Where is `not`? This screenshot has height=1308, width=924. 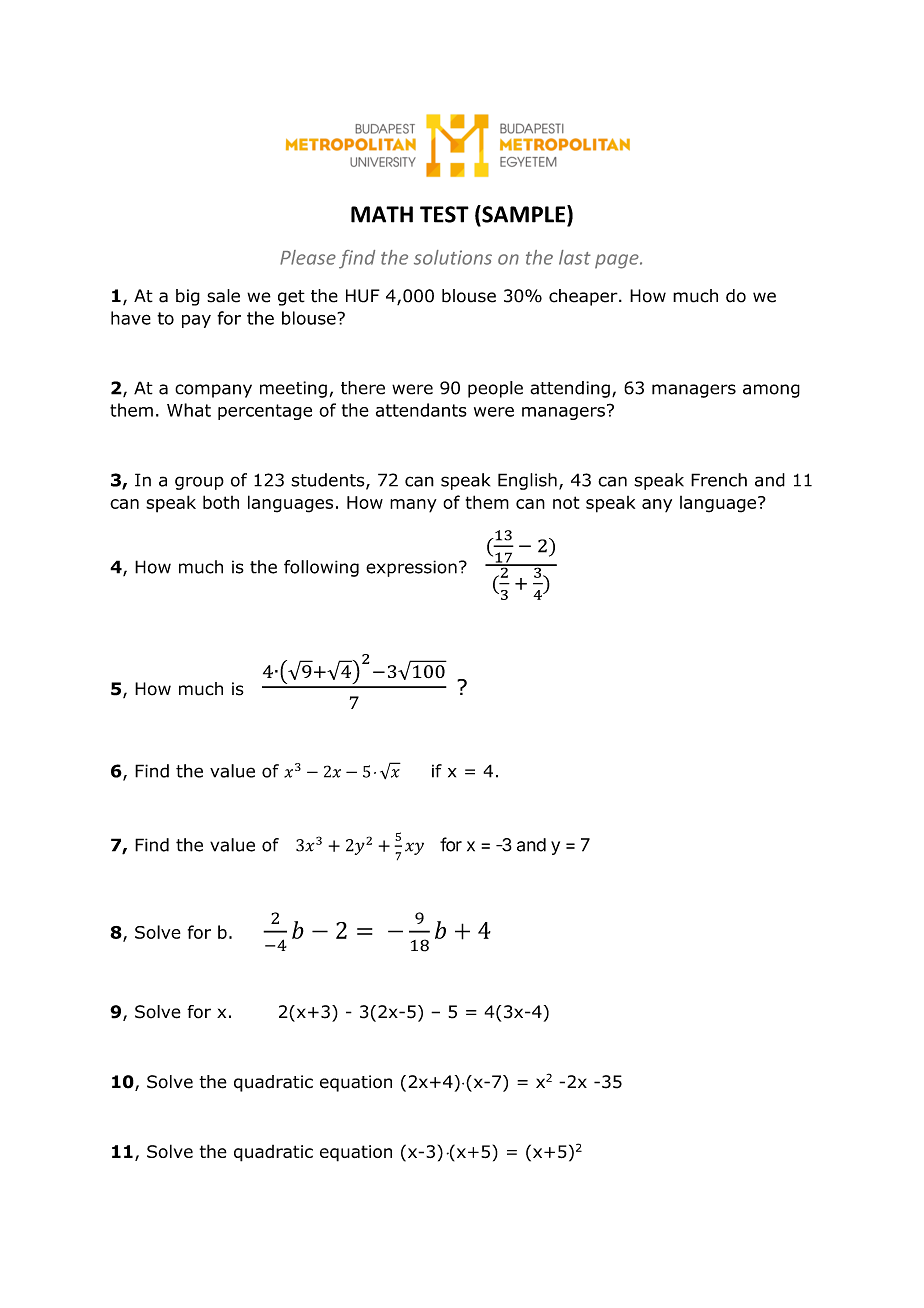 not is located at coordinates (566, 502).
